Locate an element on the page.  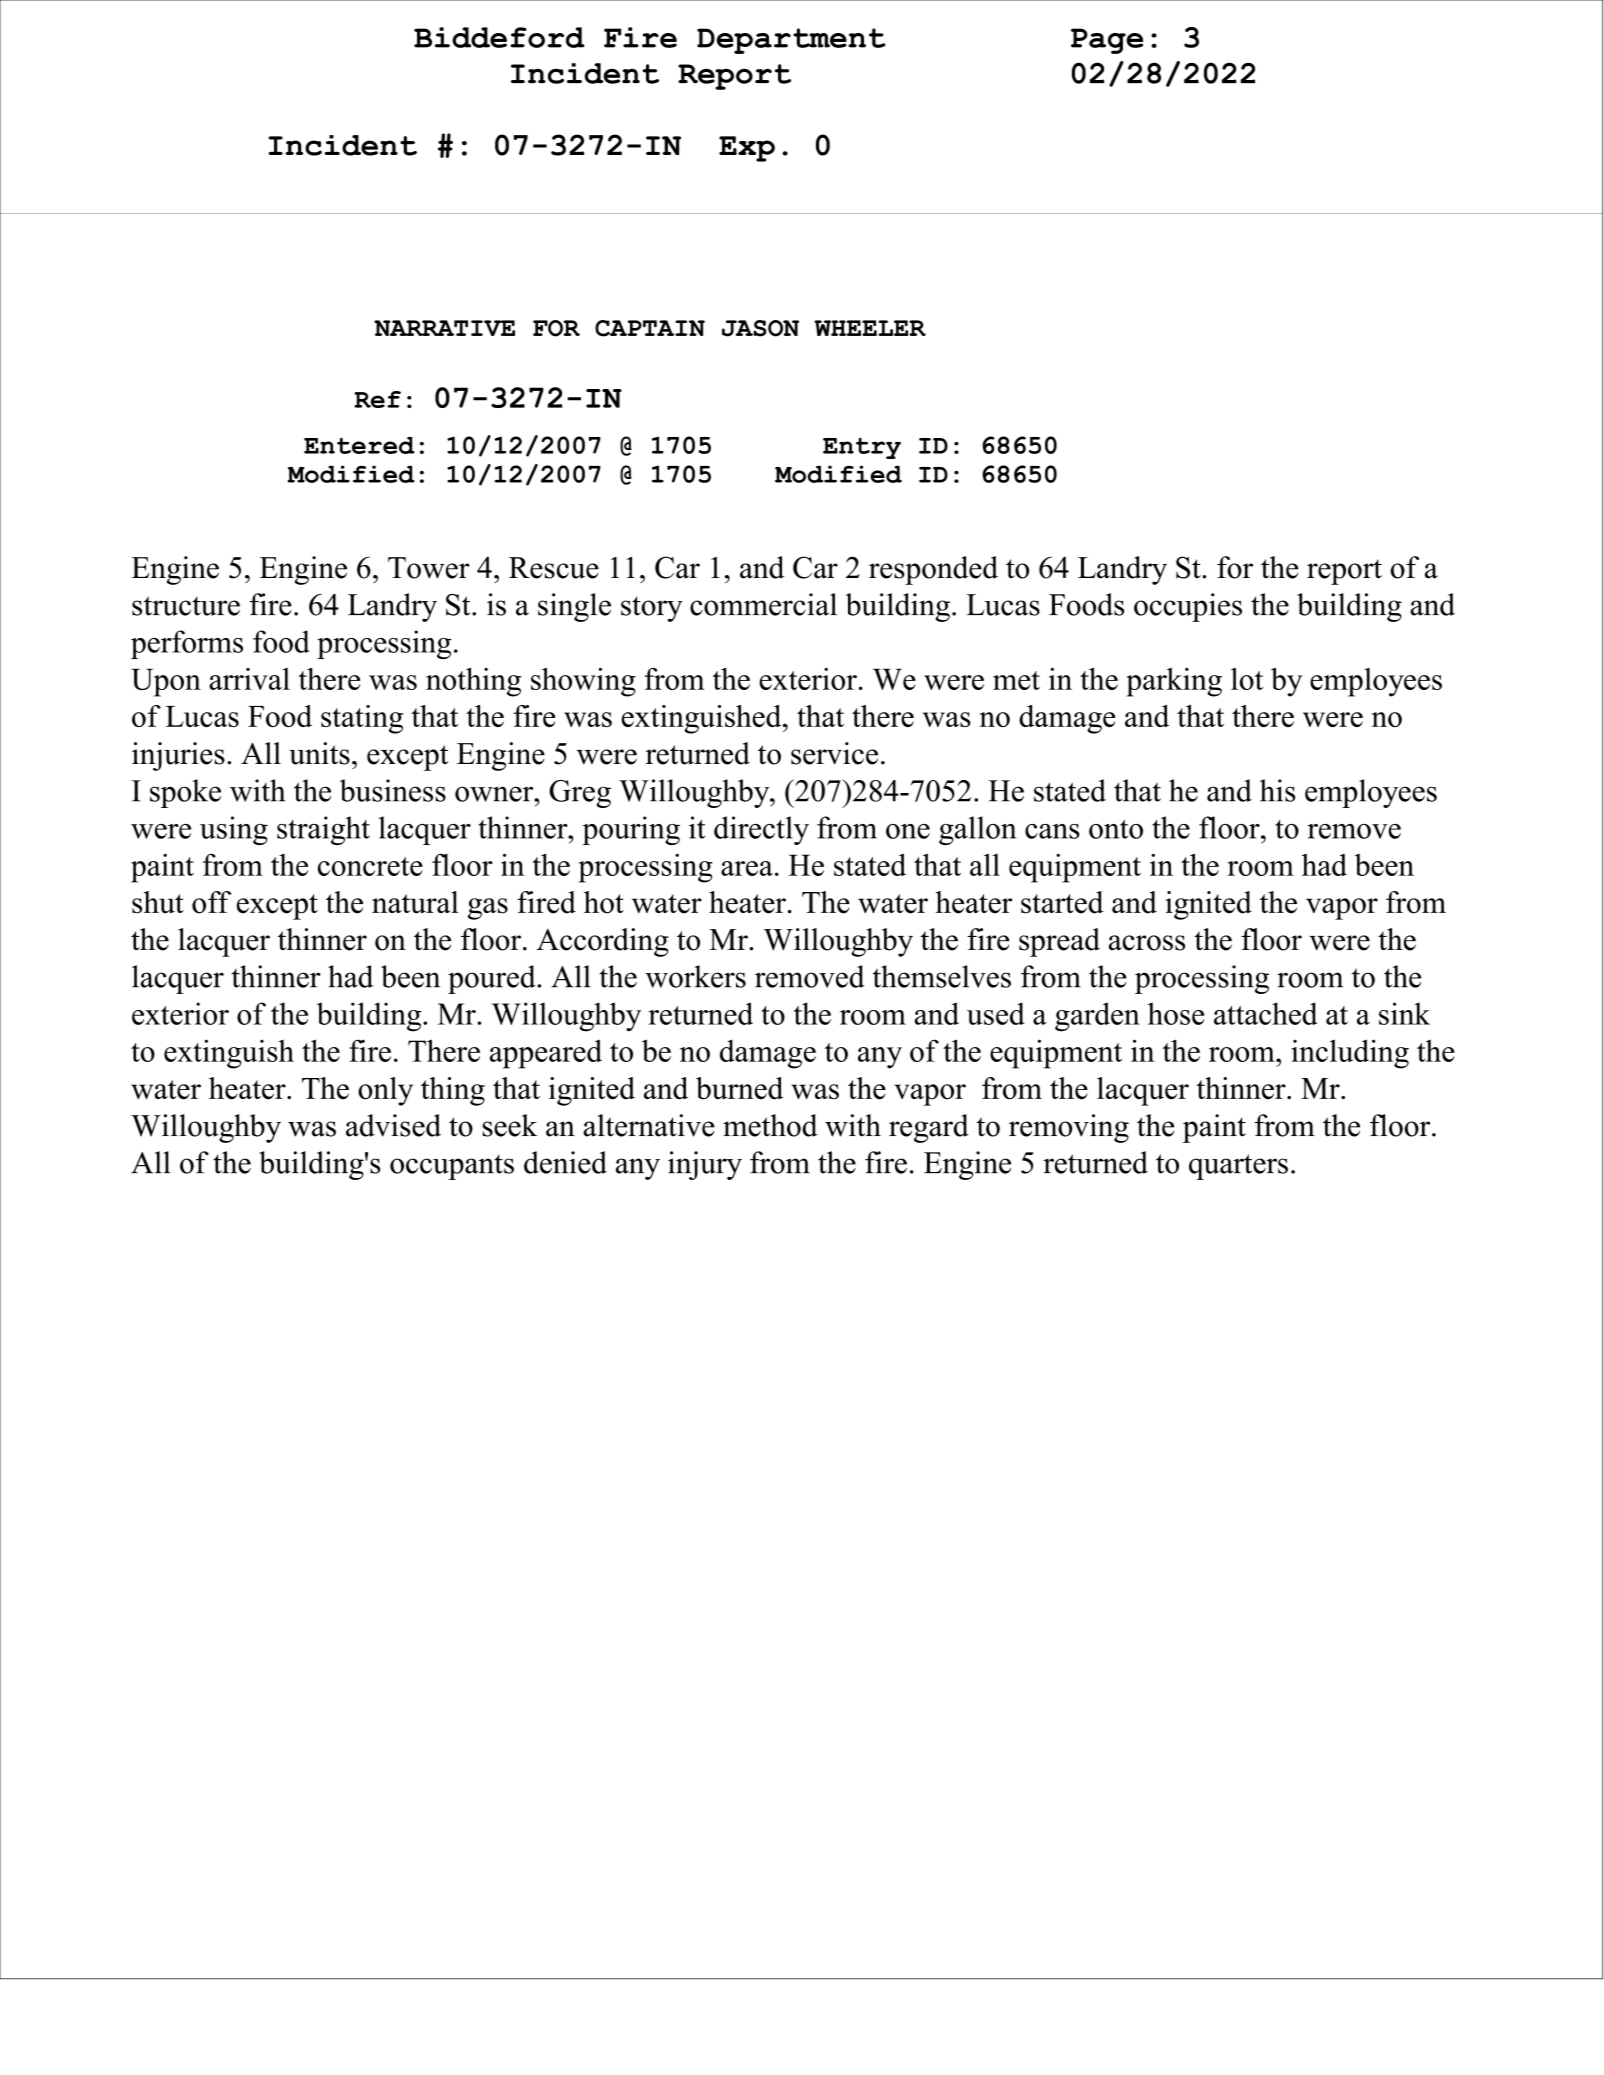
advised is located at coordinates (393, 1125).
